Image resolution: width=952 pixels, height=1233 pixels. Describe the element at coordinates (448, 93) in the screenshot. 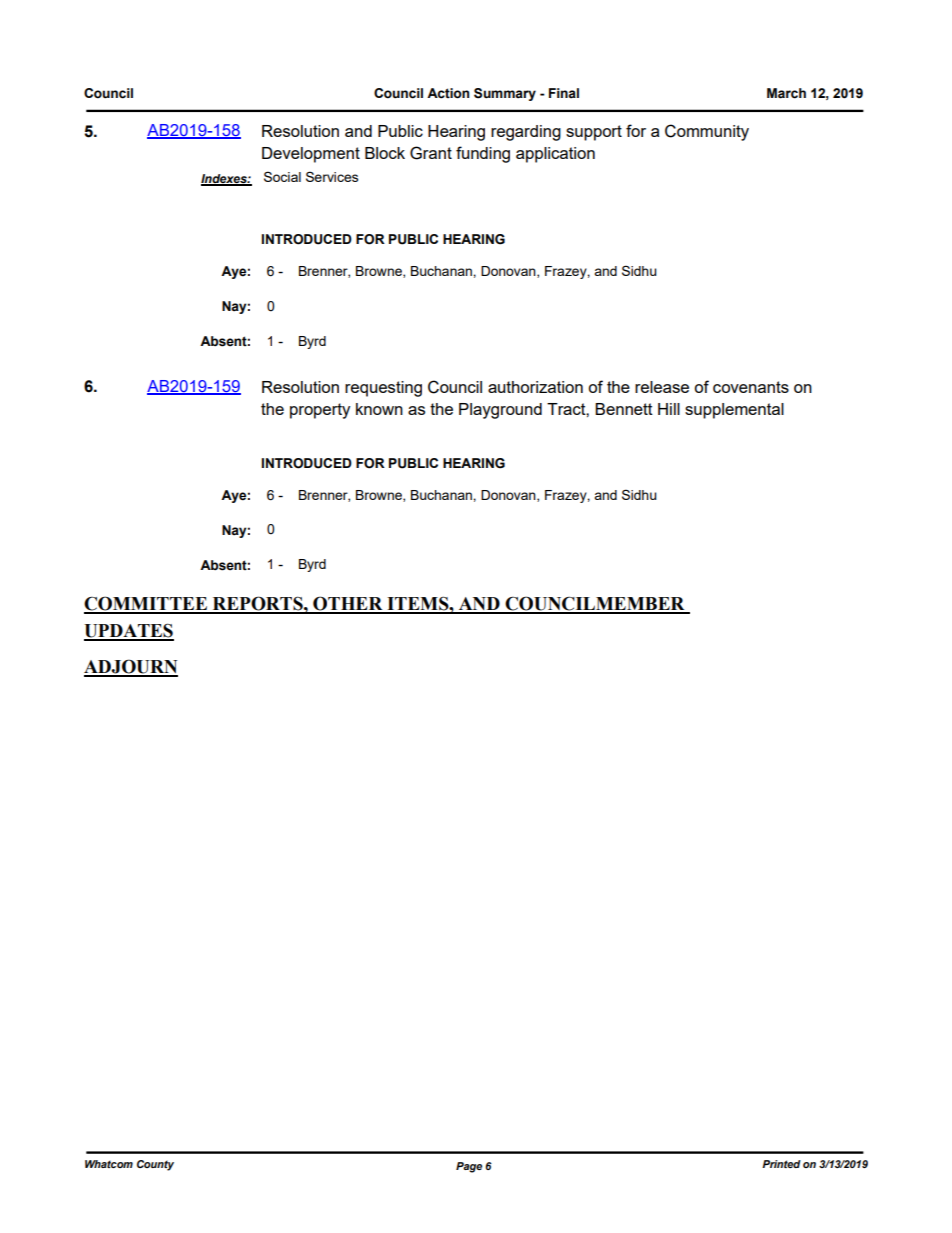

I see `Action` at that location.
